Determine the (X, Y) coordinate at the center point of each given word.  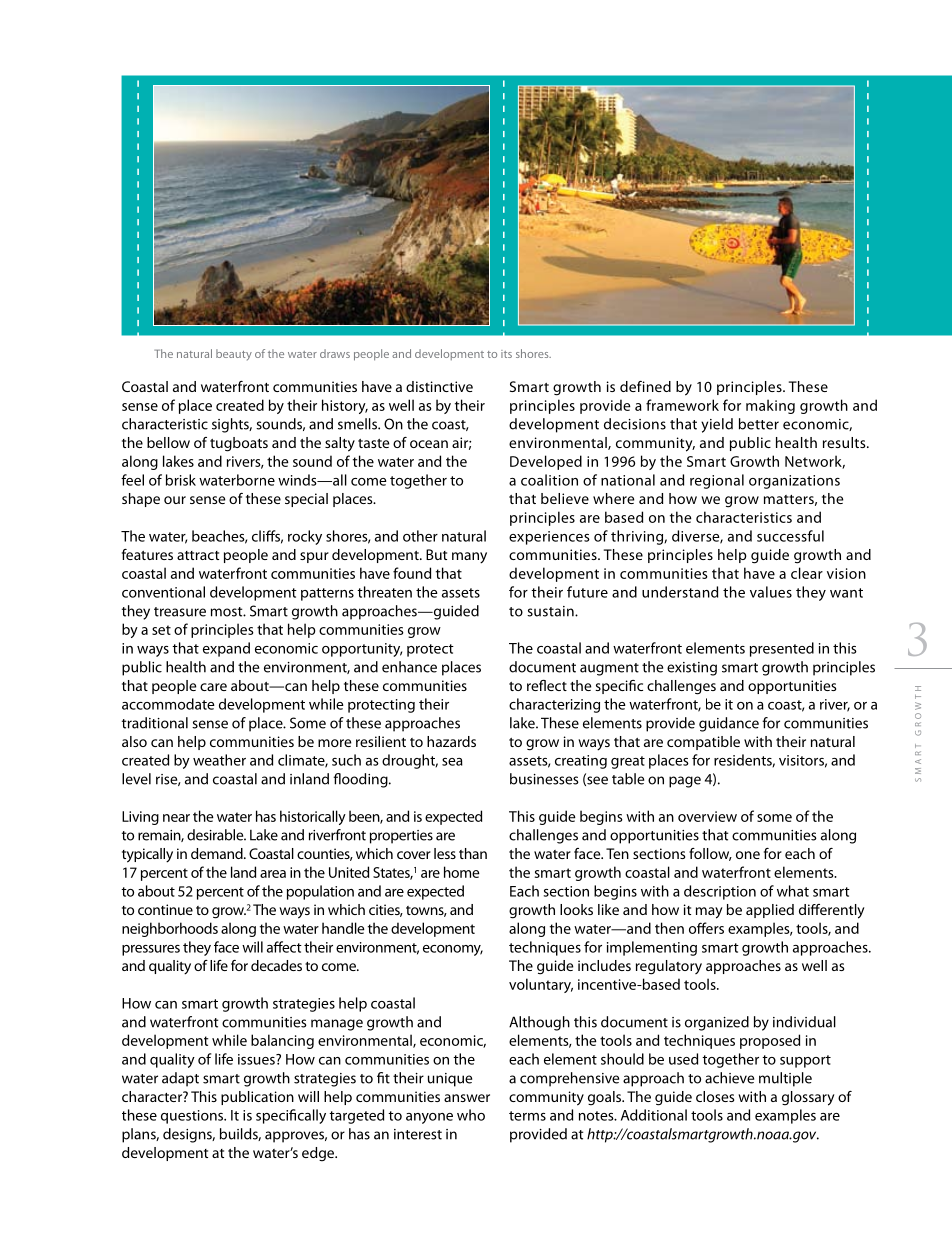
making (770, 406)
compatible (703, 743)
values (771, 592)
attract (198, 555)
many (469, 558)
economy (453, 950)
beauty (234, 355)
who (471, 1115)
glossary (808, 1098)
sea (452, 762)
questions (193, 1117)
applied (770, 911)
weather (219, 760)
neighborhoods (170, 929)
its (506, 354)
